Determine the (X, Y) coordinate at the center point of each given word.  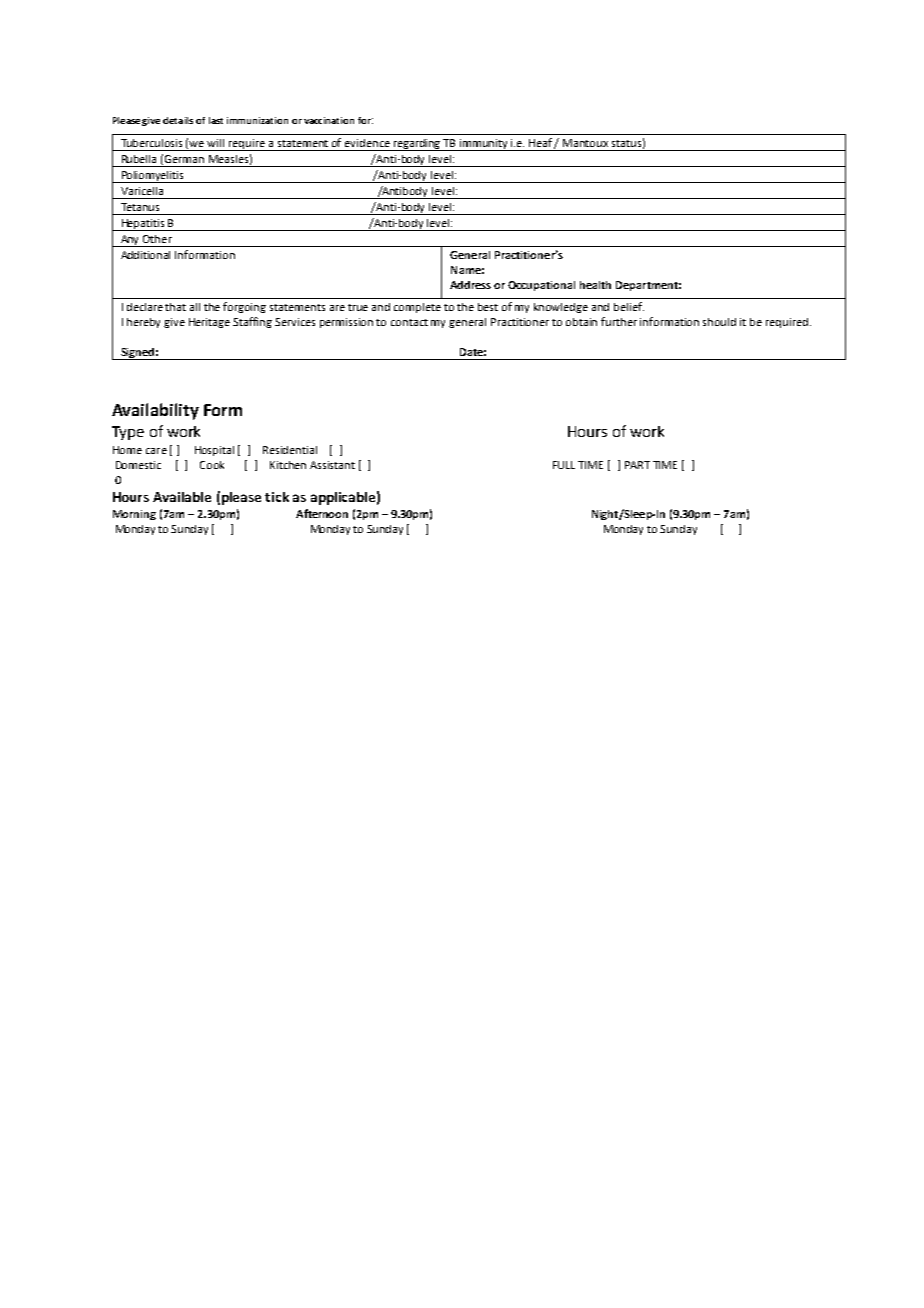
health (595, 285)
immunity (484, 145)
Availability (155, 411)
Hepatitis (143, 225)
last (216, 120)
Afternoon (322, 513)
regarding (417, 145)
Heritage (209, 323)
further (619, 321)
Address (470, 285)
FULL (564, 465)
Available (182, 497)
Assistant (332, 465)
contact (409, 322)
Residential (290, 450)
